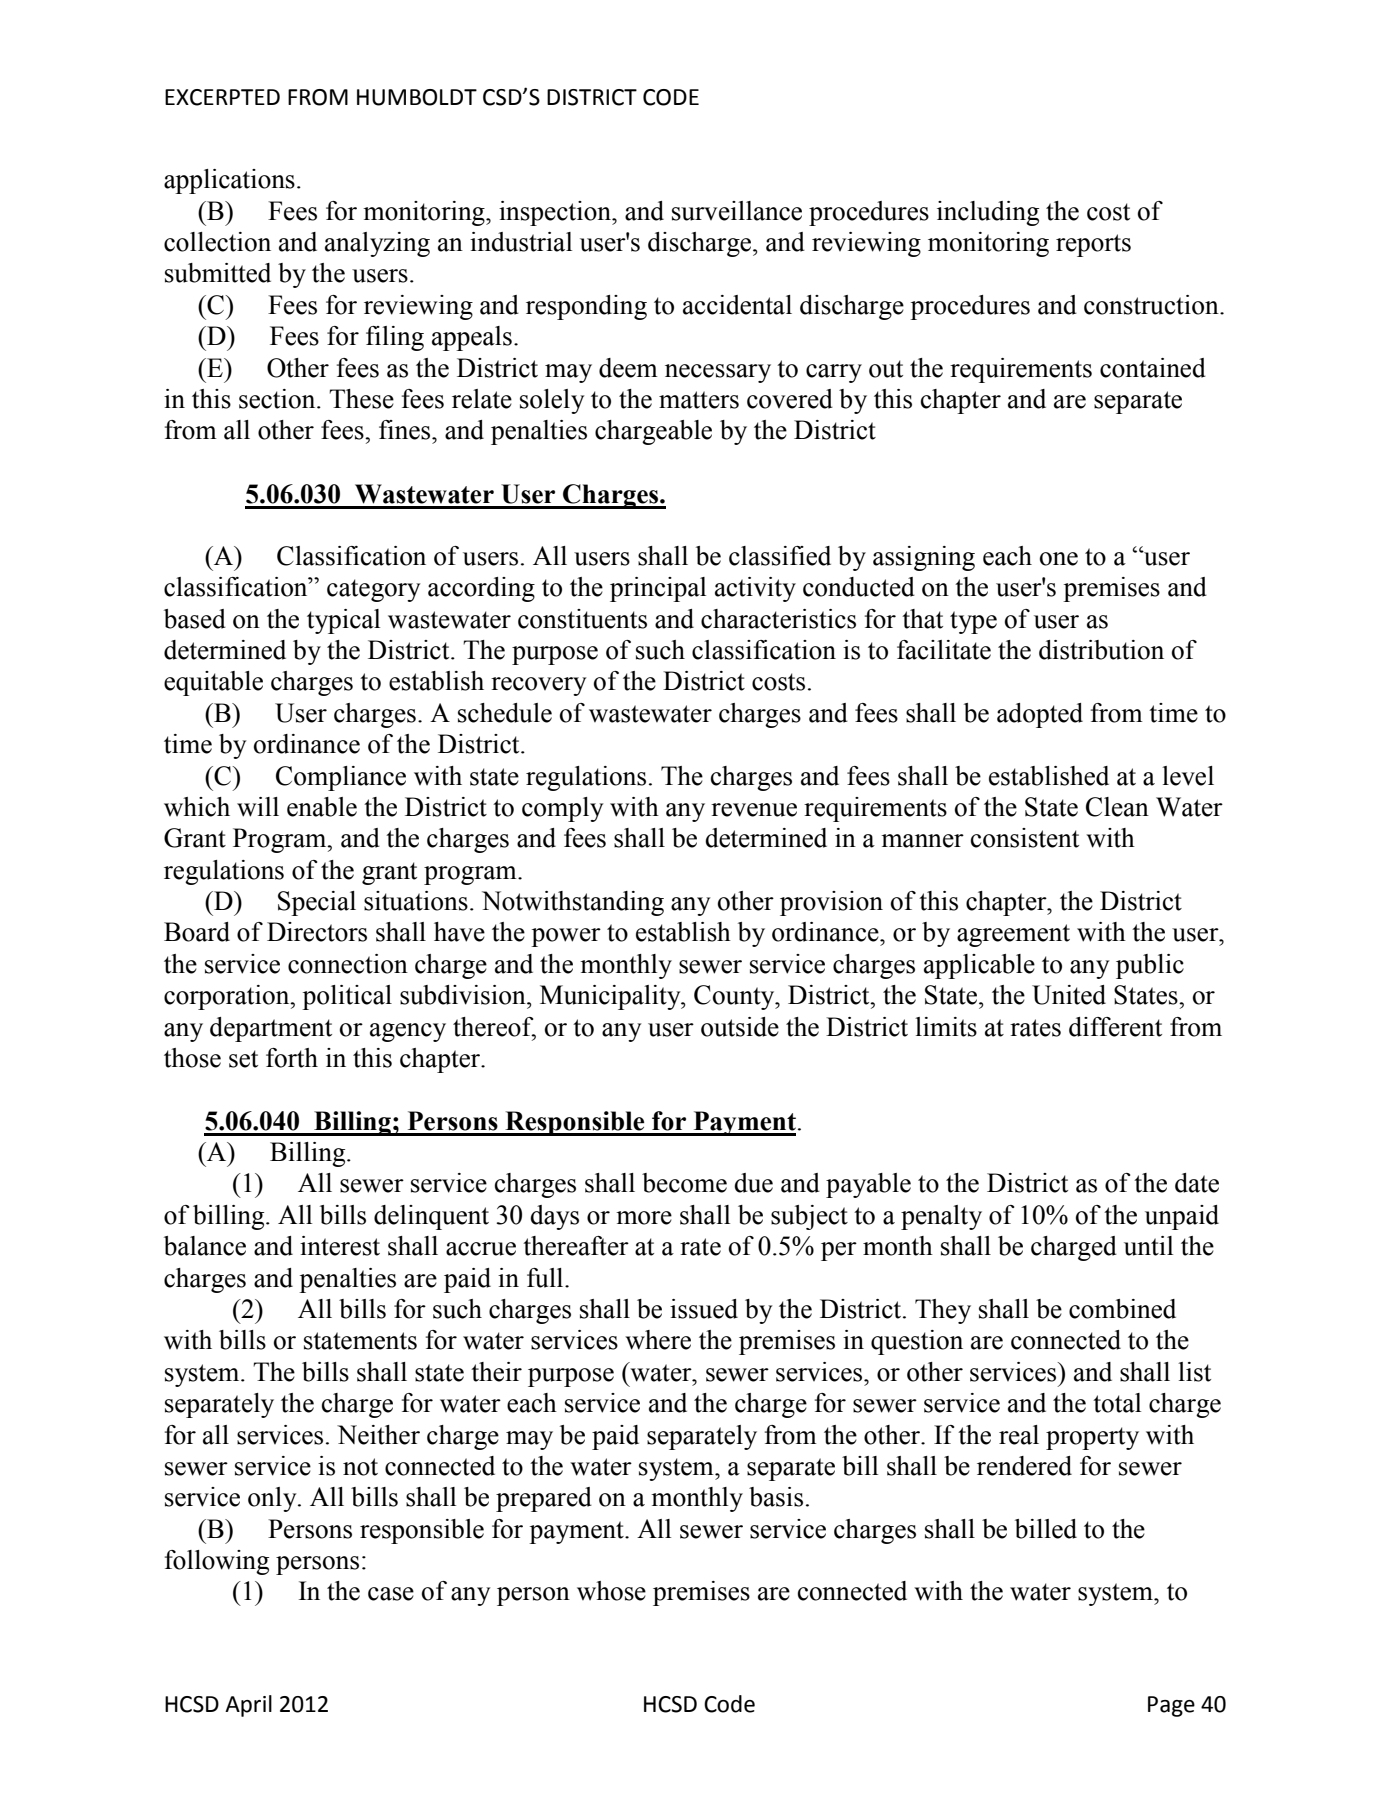 This page has height=1801, width=1392. Describe the element at coordinates (737, 211) in the page. I see `surveillance` at that location.
